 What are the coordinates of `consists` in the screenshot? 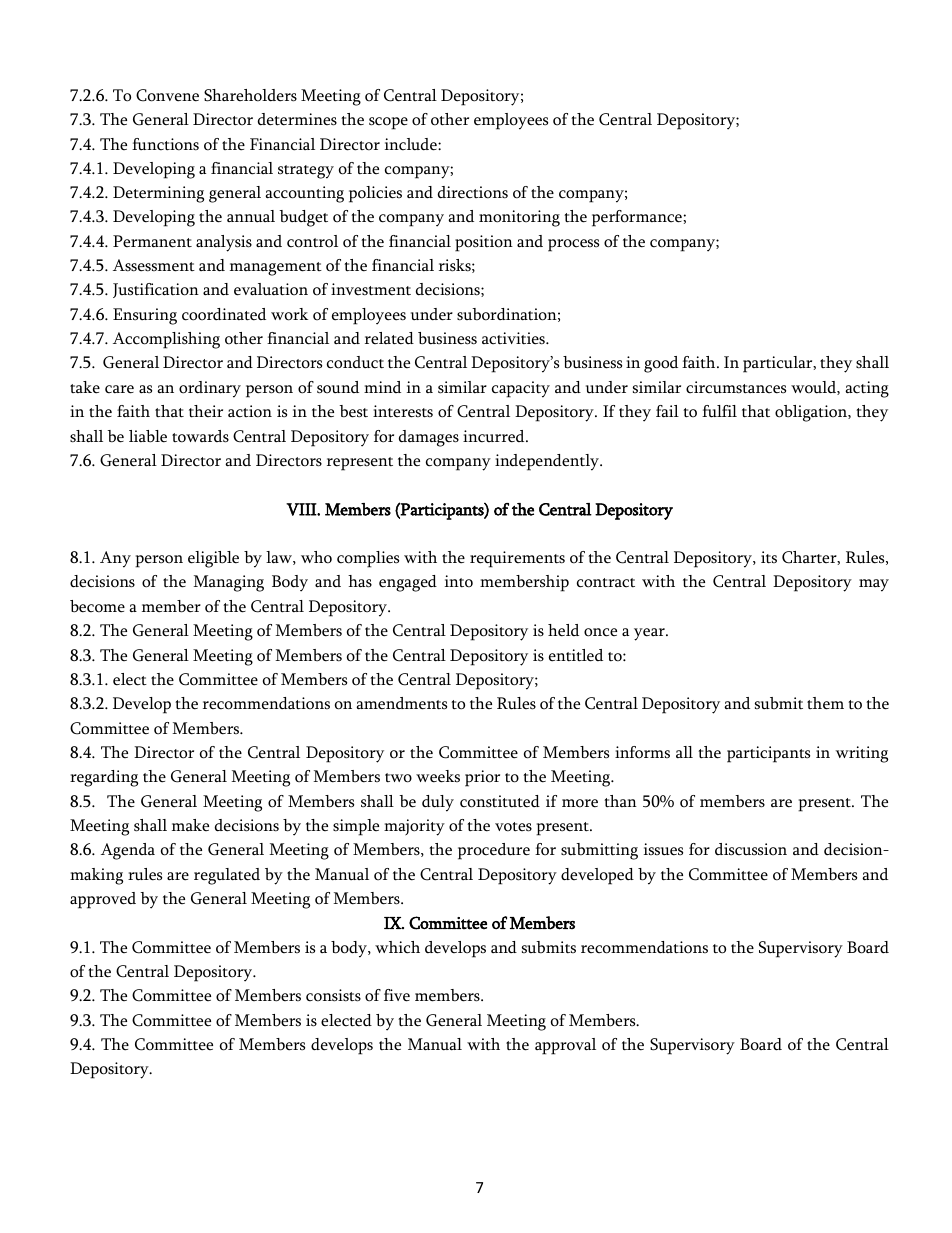 It's located at (333, 995).
